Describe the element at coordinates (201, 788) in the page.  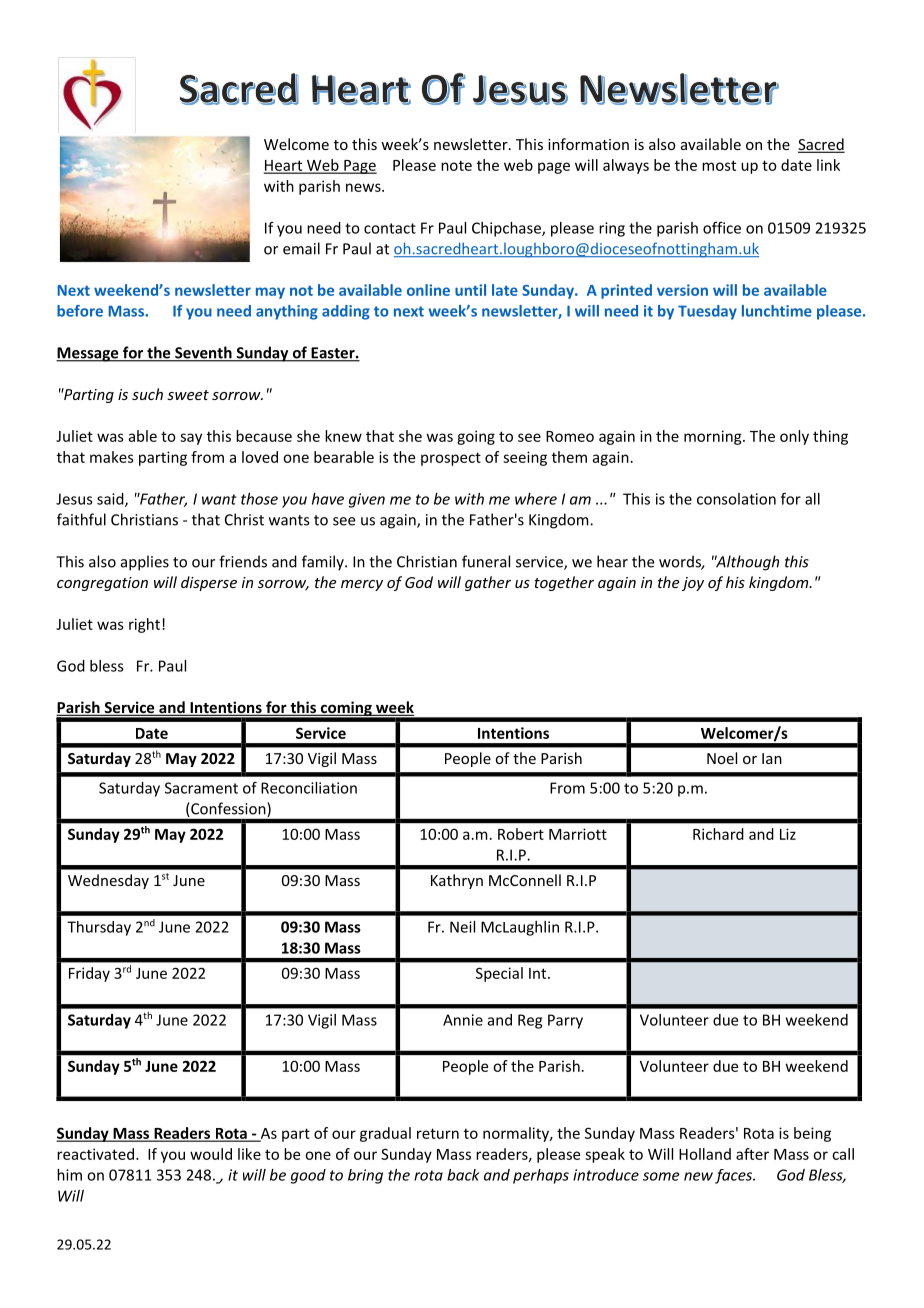
I see `Sacrament` at that location.
